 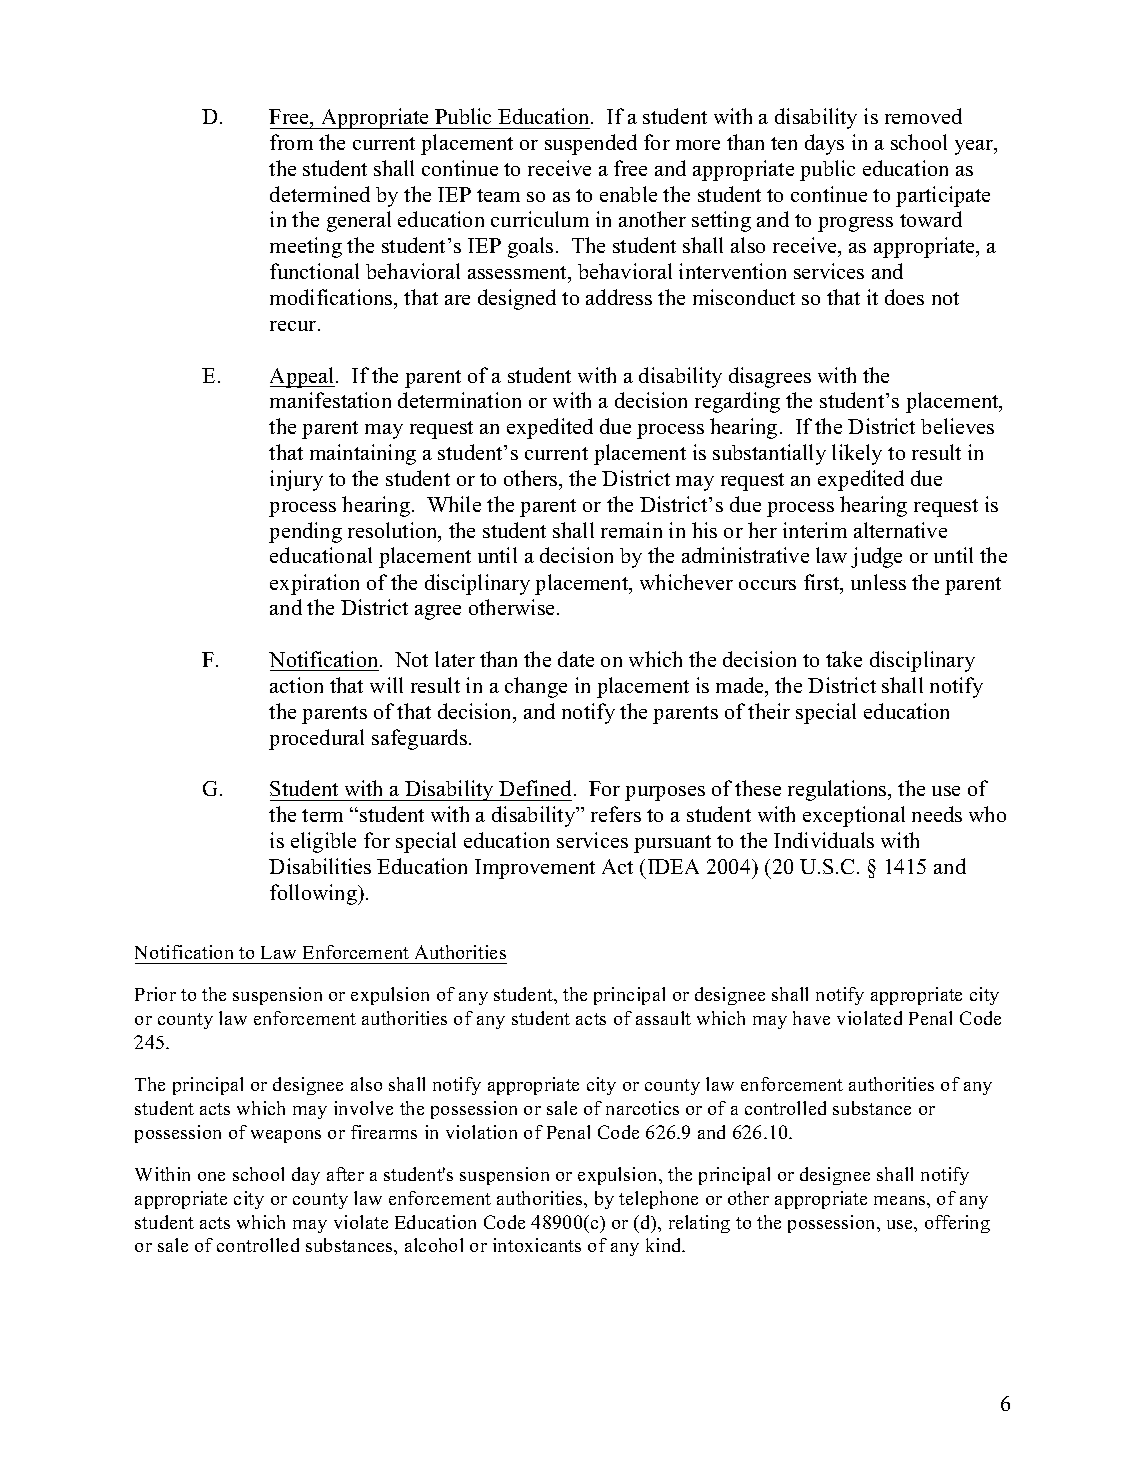 I want to click on means, so click(x=901, y=1200).
